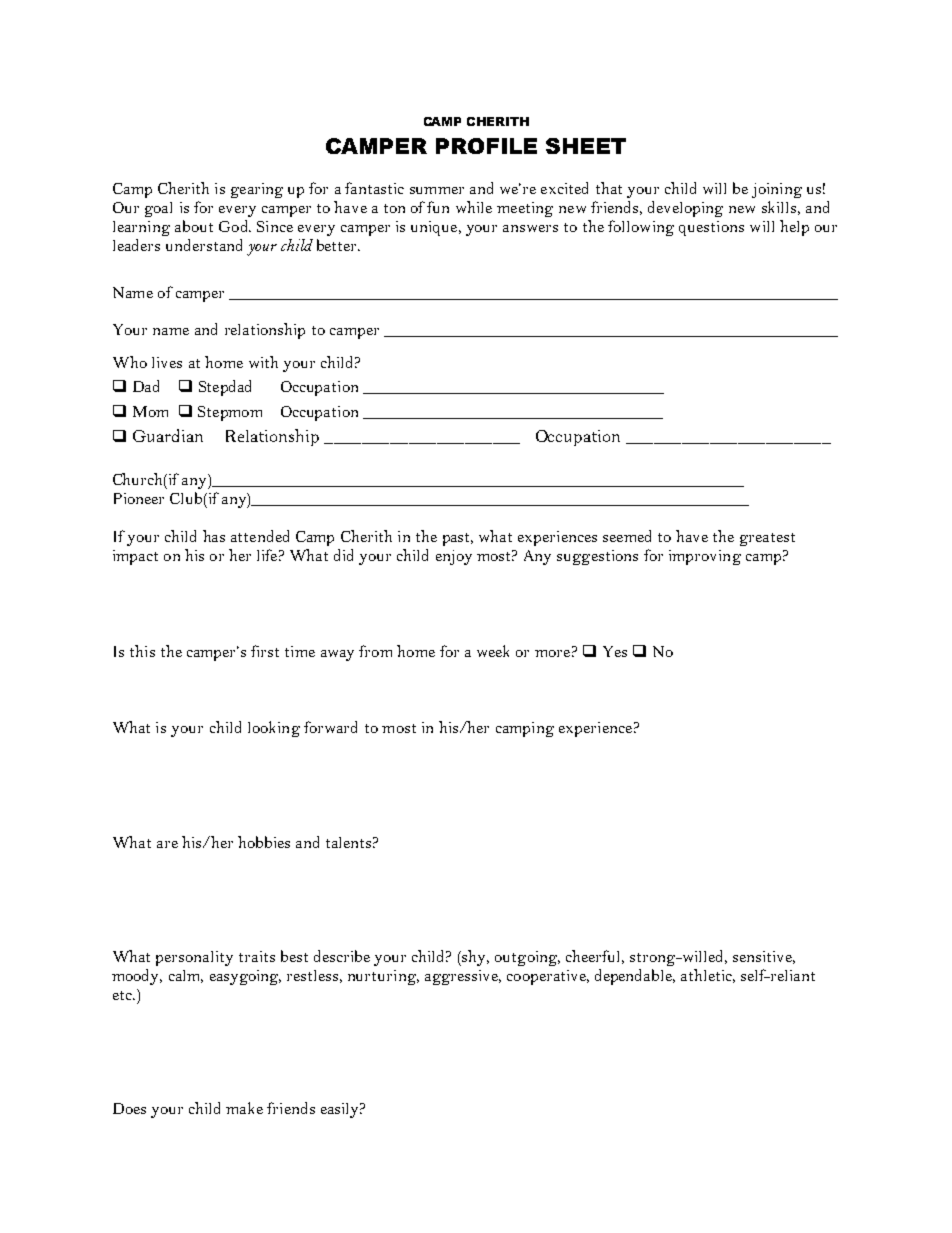  Describe the element at coordinates (167, 362) in the page. I see `lives` at that location.
